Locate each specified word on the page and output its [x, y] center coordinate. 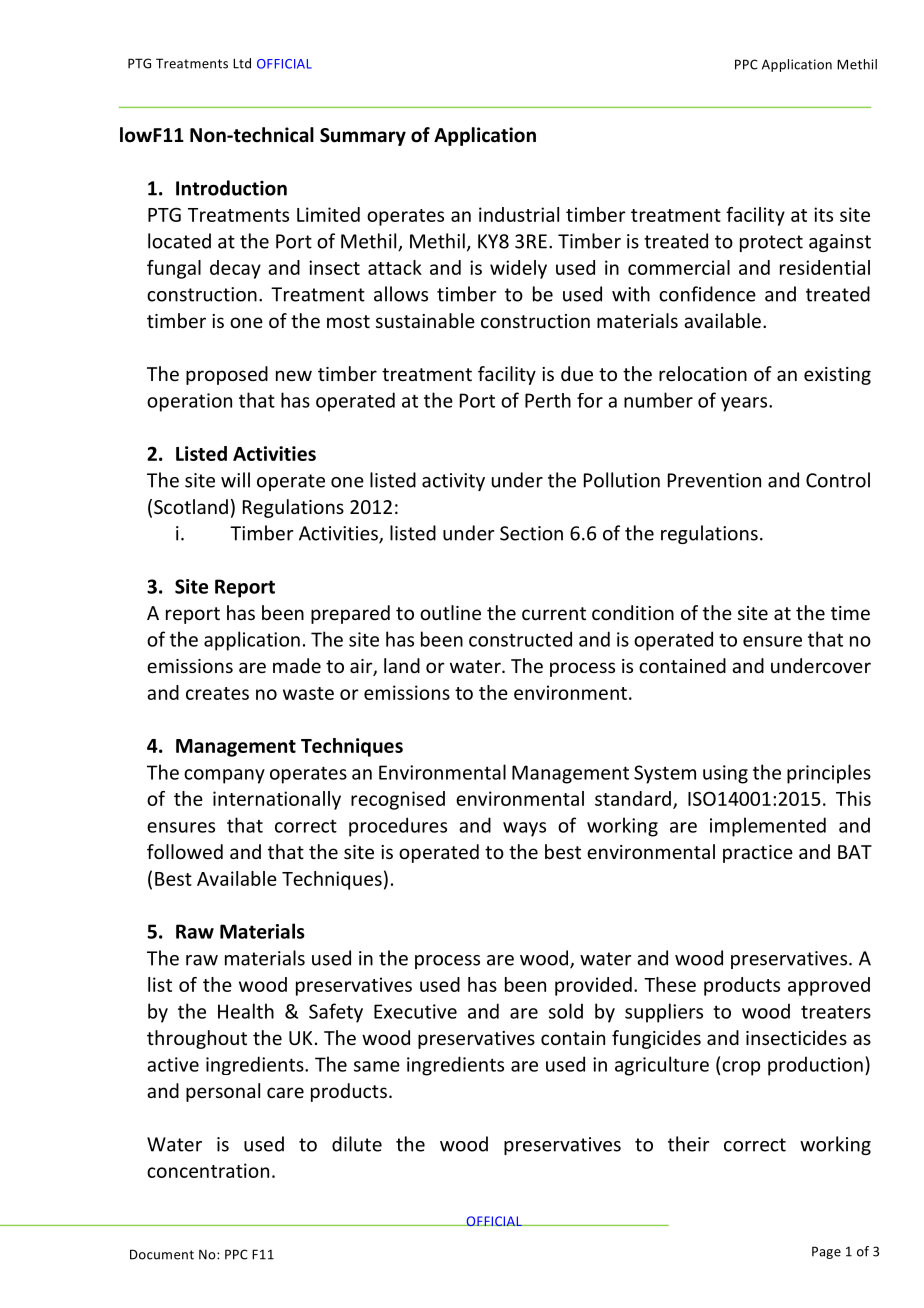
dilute [357, 1144]
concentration [208, 1170]
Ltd [242, 63]
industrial [519, 214]
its [823, 214]
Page [826, 1252]
